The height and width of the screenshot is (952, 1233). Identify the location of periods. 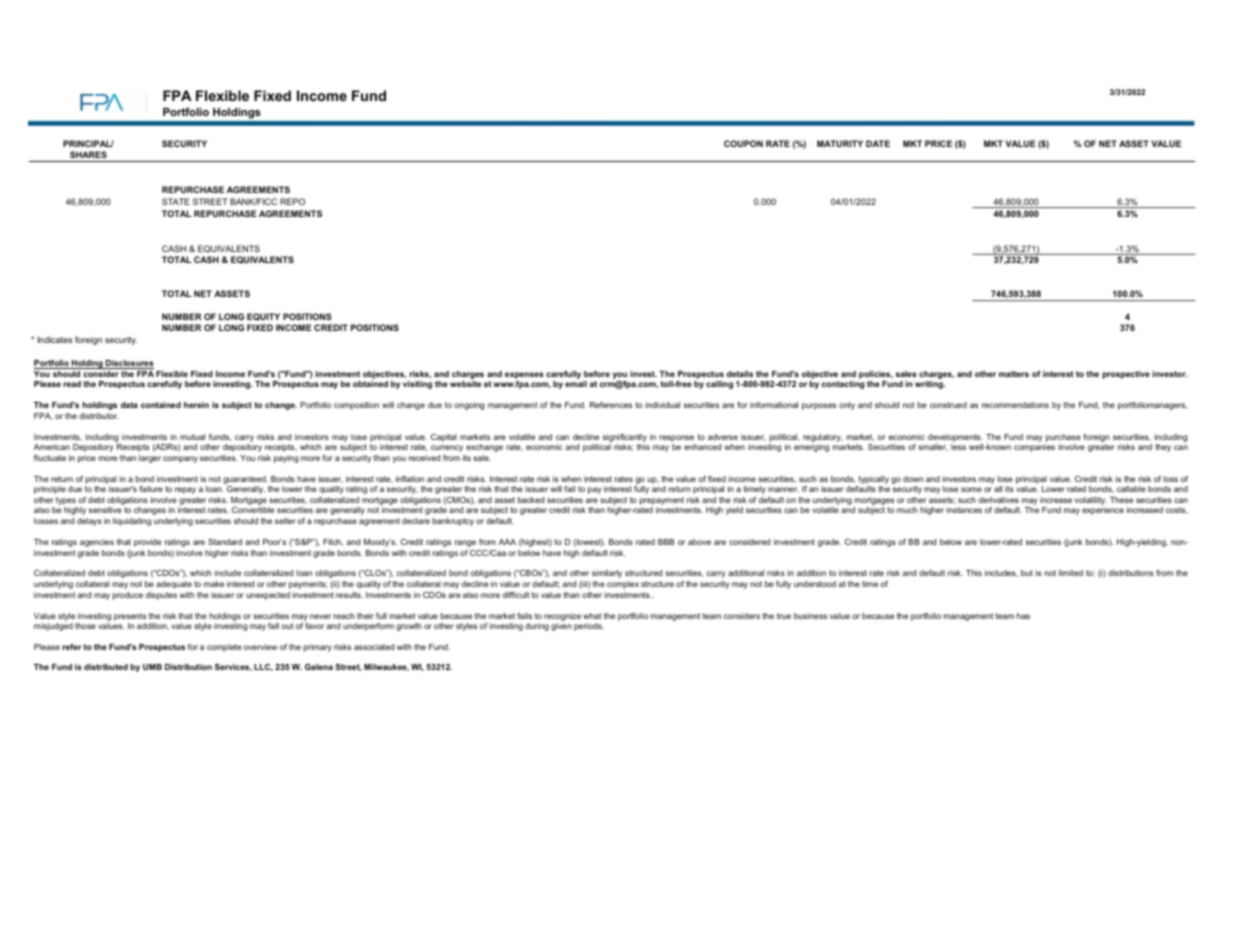
(589, 627).
